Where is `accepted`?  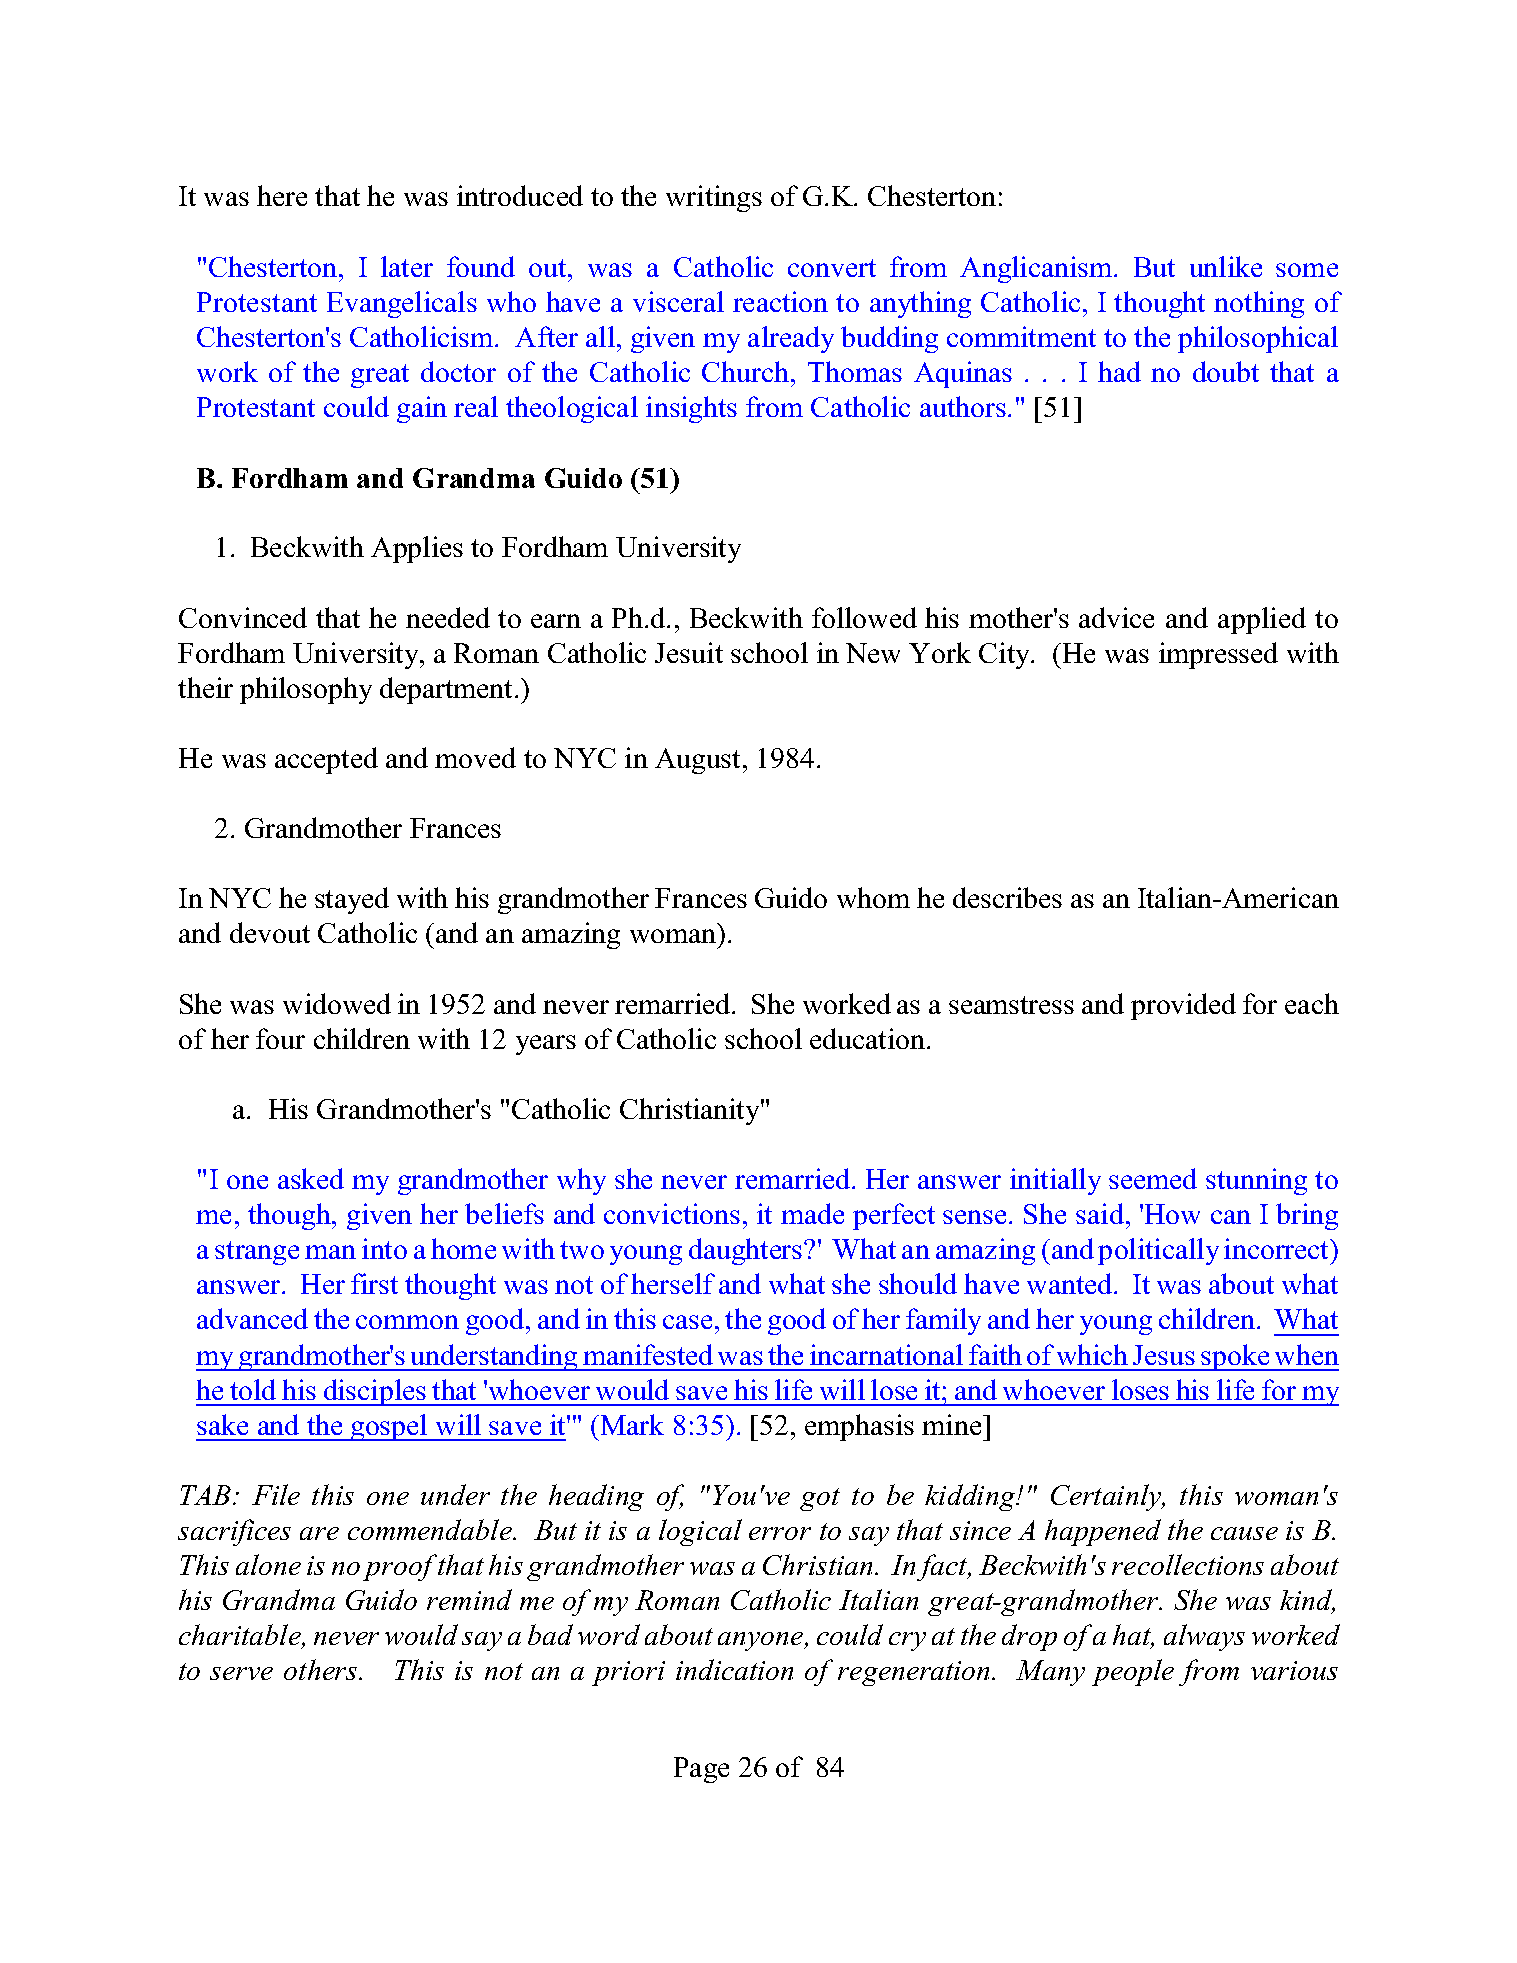 accepted is located at coordinates (326, 760).
